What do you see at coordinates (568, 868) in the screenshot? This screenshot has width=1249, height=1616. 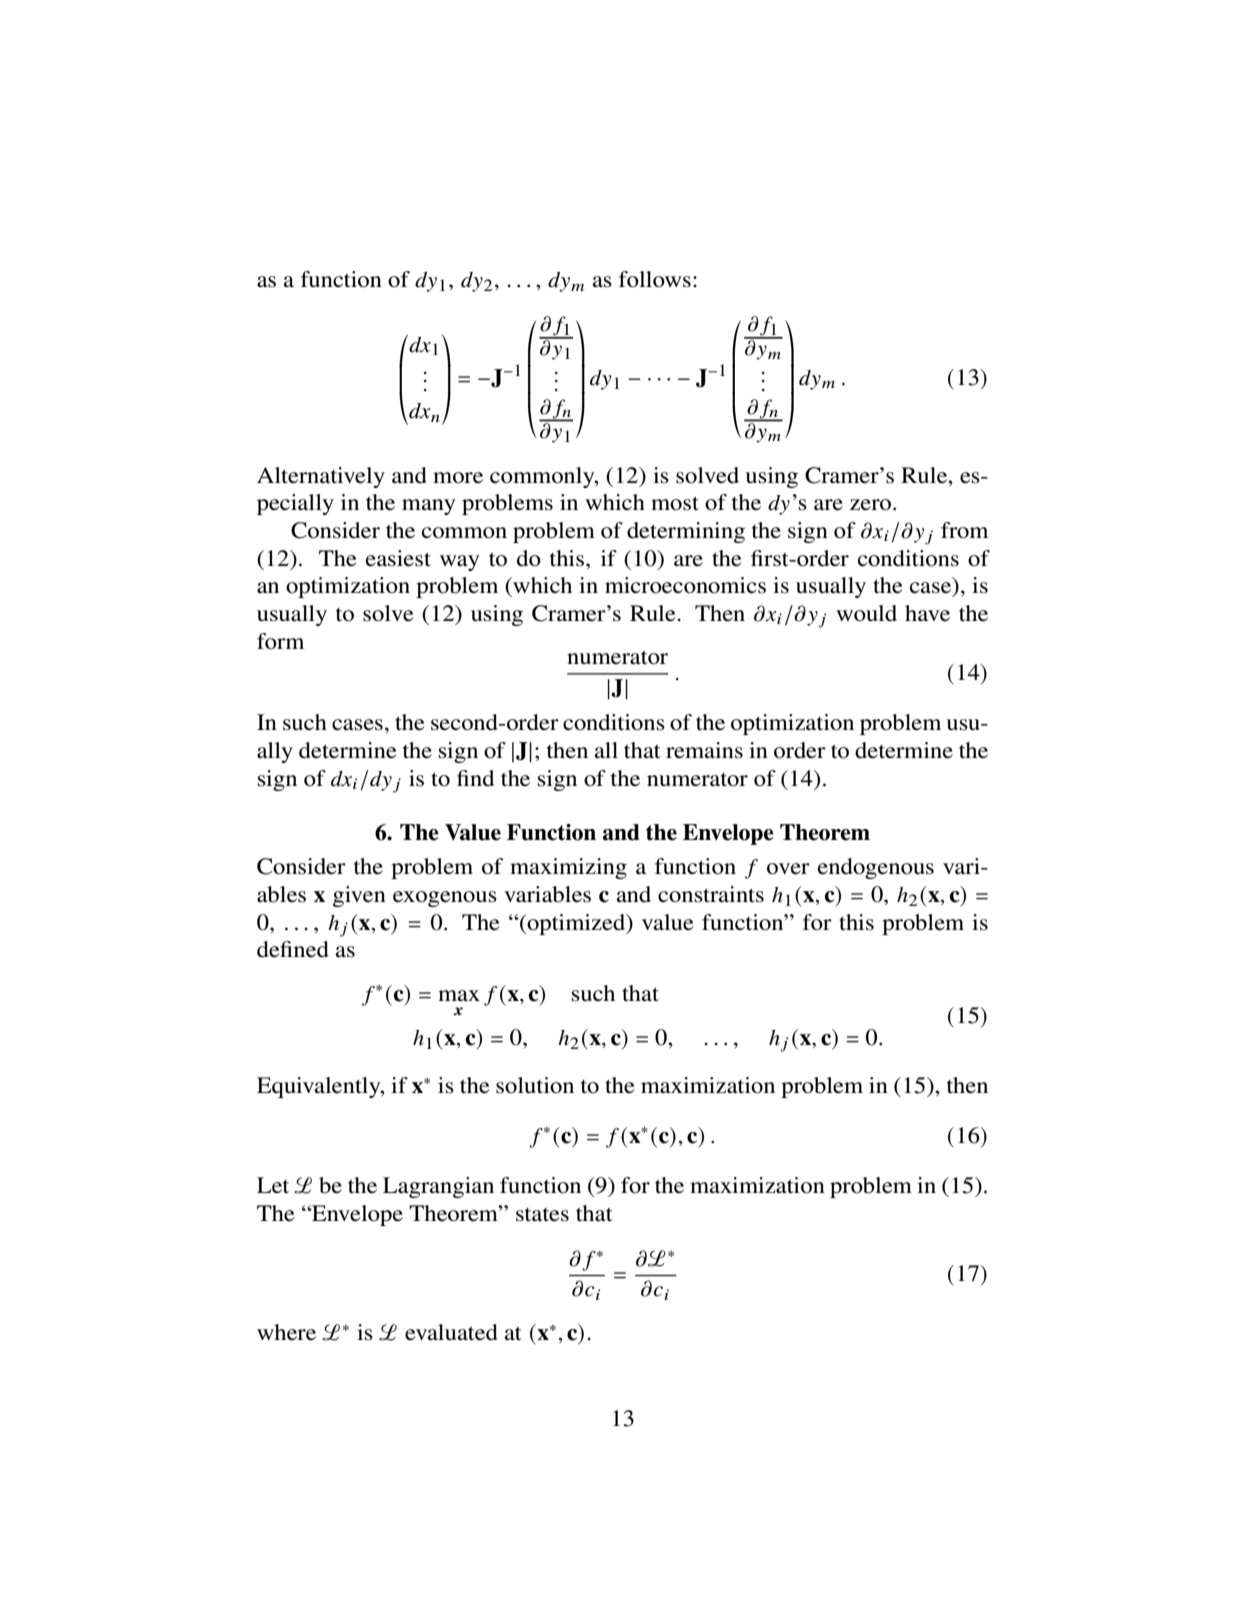 I see `maximizing` at bounding box center [568, 868].
